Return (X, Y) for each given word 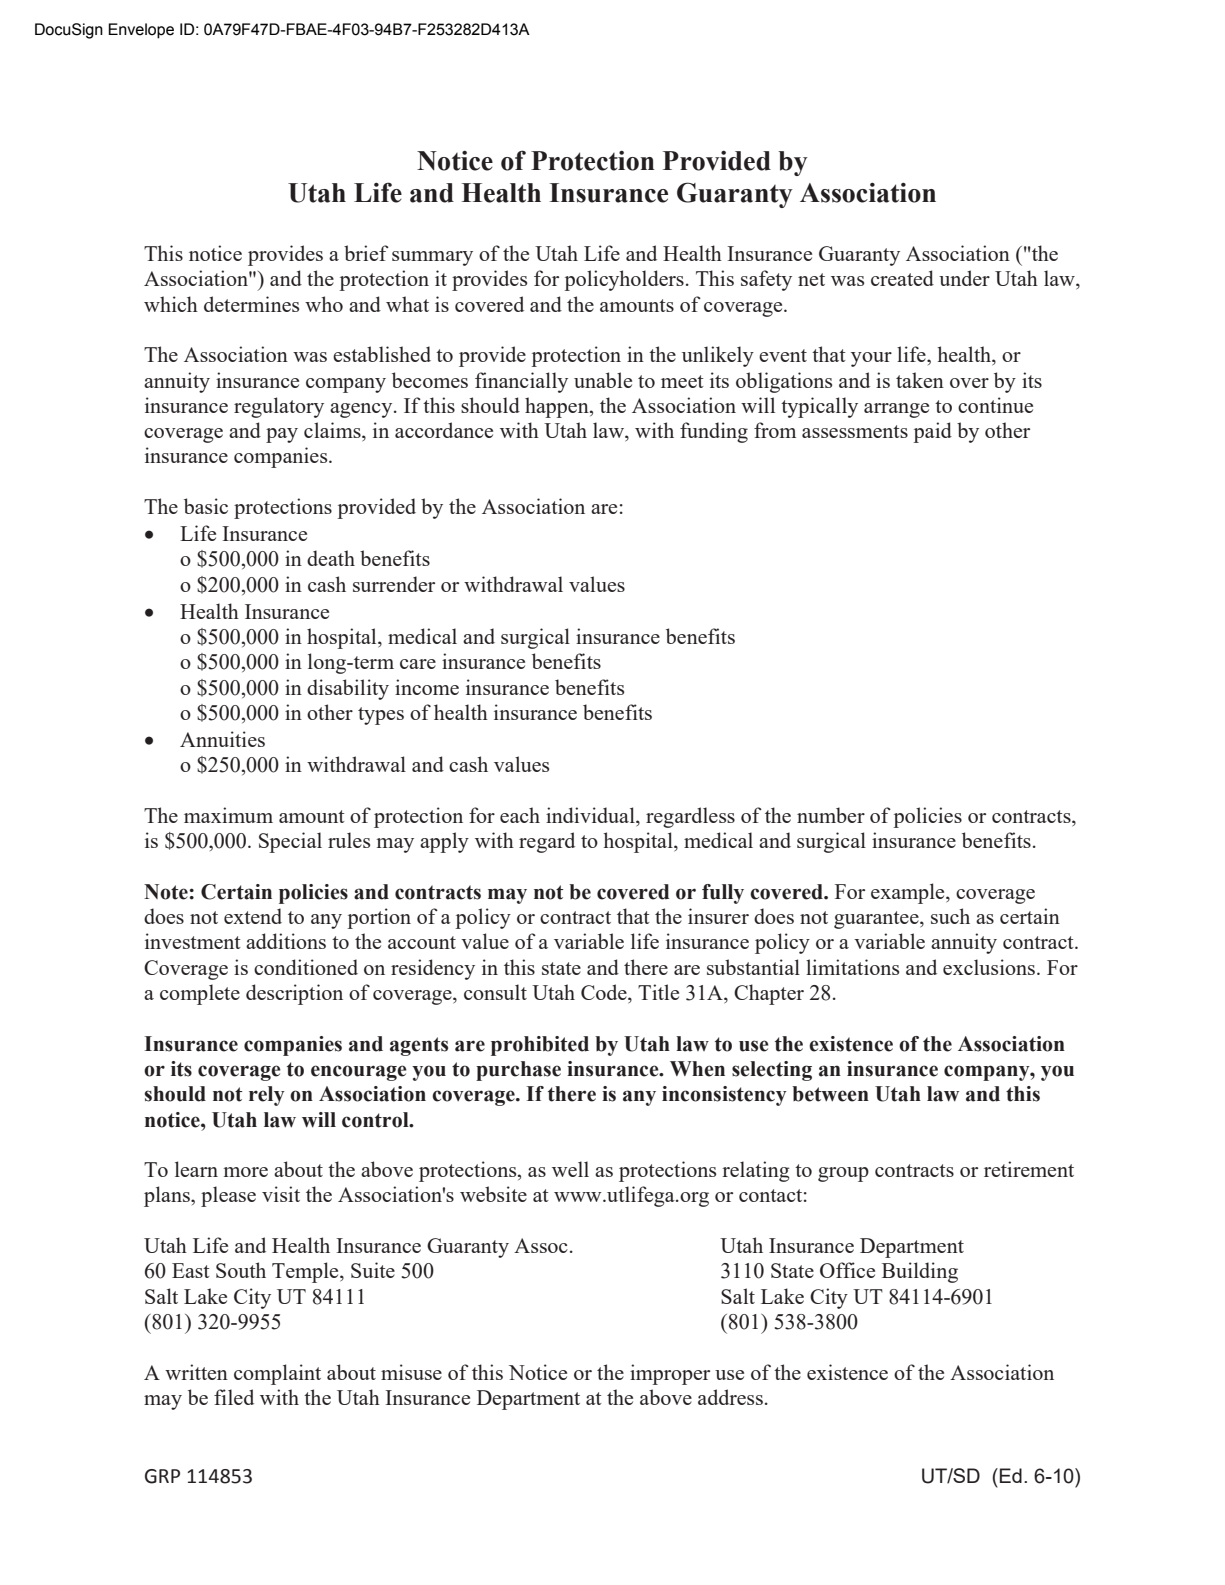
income (427, 687)
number (831, 815)
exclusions (990, 967)
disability (348, 689)
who (324, 304)
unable (603, 380)
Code (605, 993)
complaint (277, 1374)
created (902, 278)
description (294, 994)
